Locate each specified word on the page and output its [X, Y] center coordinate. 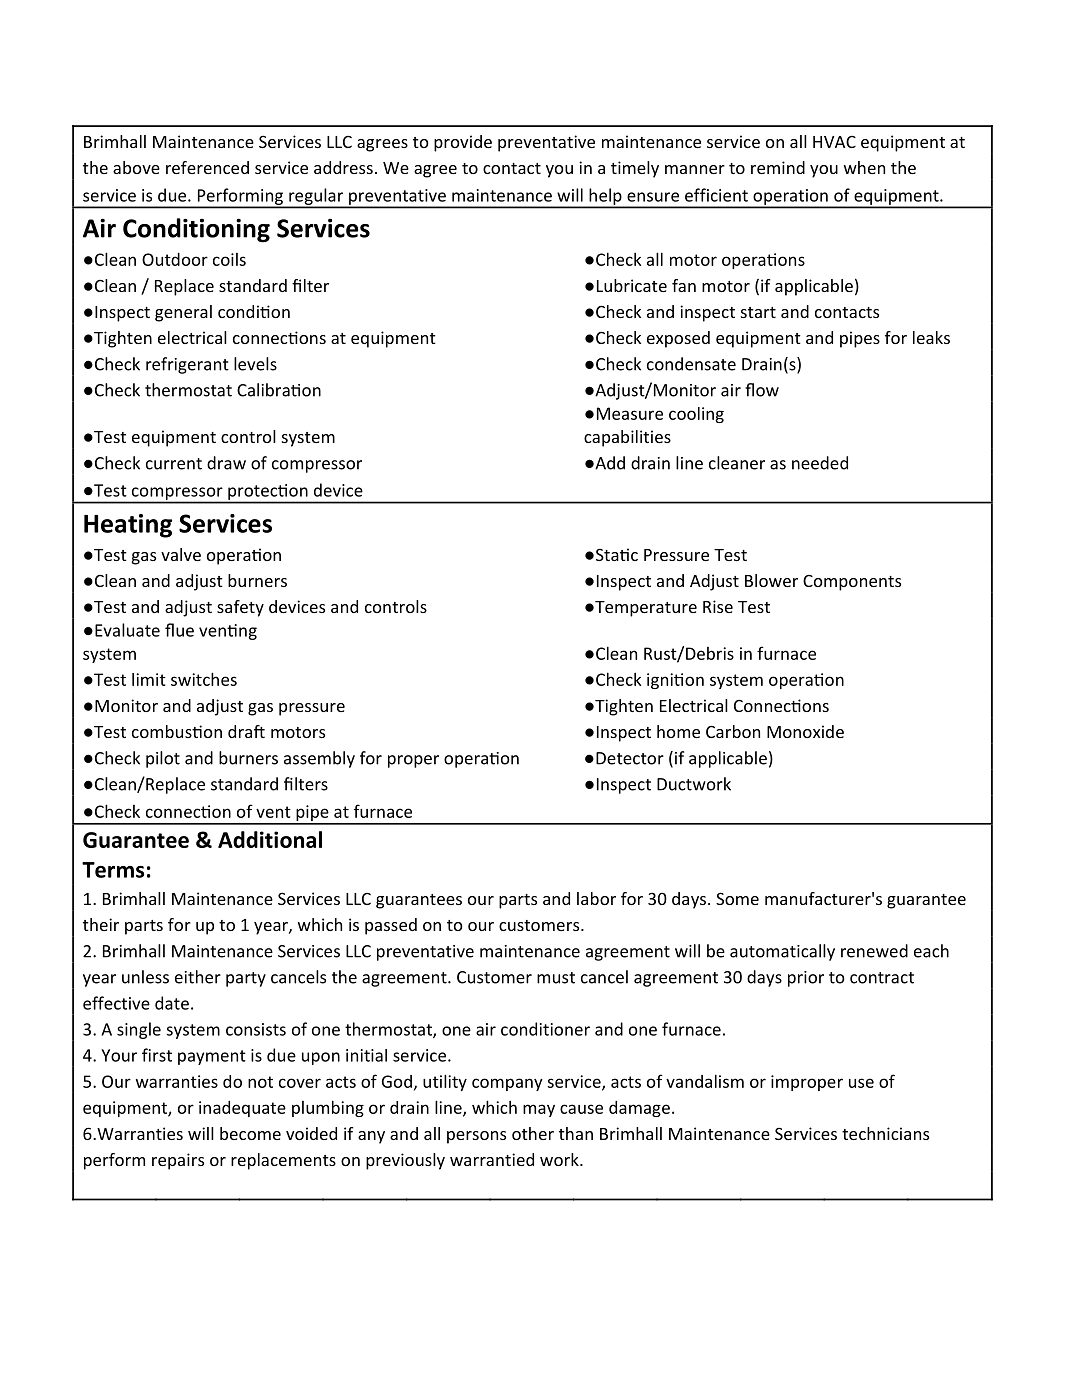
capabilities [627, 438]
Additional [270, 839]
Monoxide [805, 731]
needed [820, 463]
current [174, 464]
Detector [630, 758]
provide [463, 143]
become [250, 1133]
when [864, 167]
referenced [207, 167]
